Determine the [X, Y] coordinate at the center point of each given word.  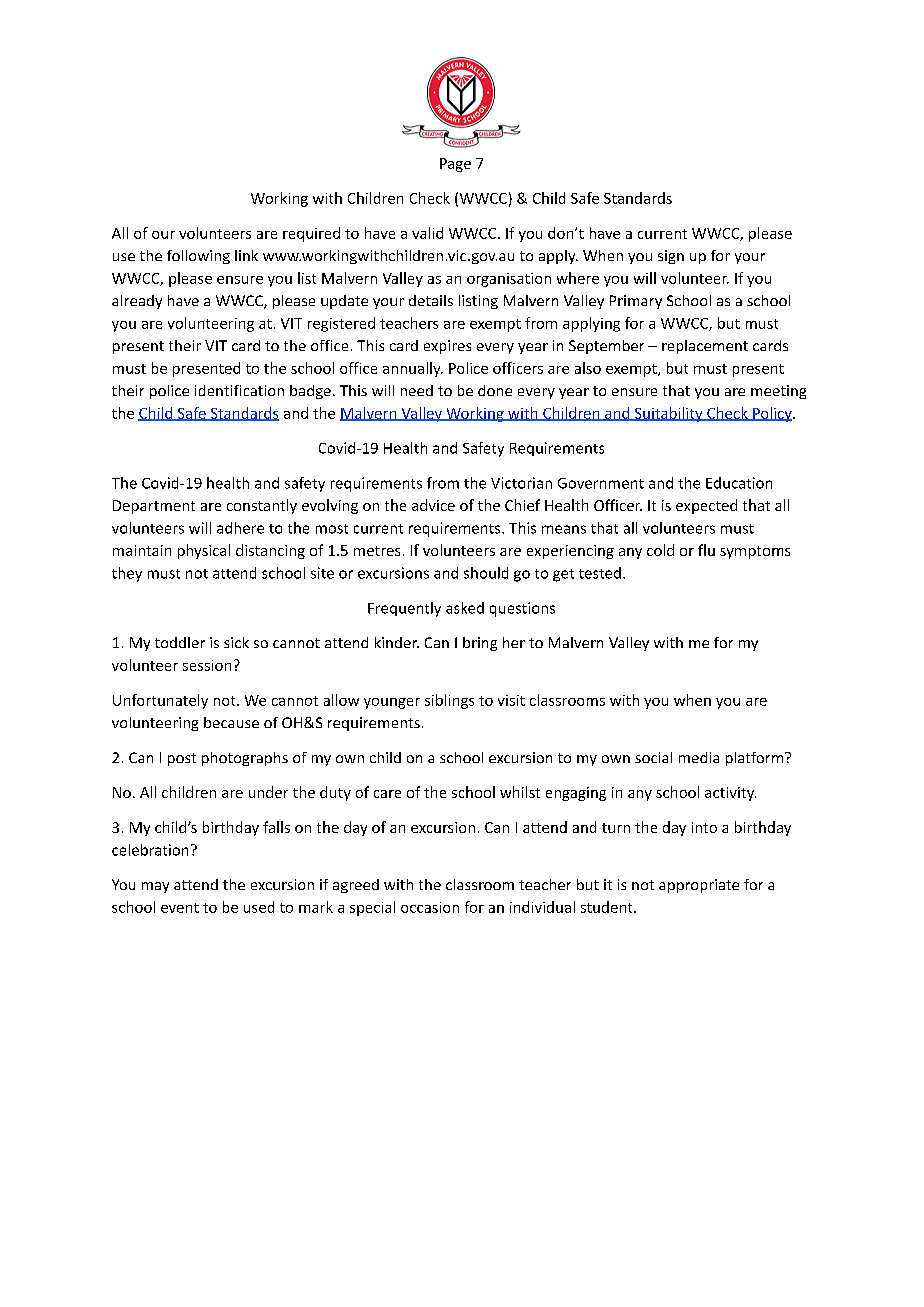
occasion [430, 907]
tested [600, 573]
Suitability [668, 414]
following [198, 257]
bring [480, 644]
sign [671, 257]
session [207, 665]
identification [239, 390]
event [180, 908]
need [417, 390]
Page [455, 165]
